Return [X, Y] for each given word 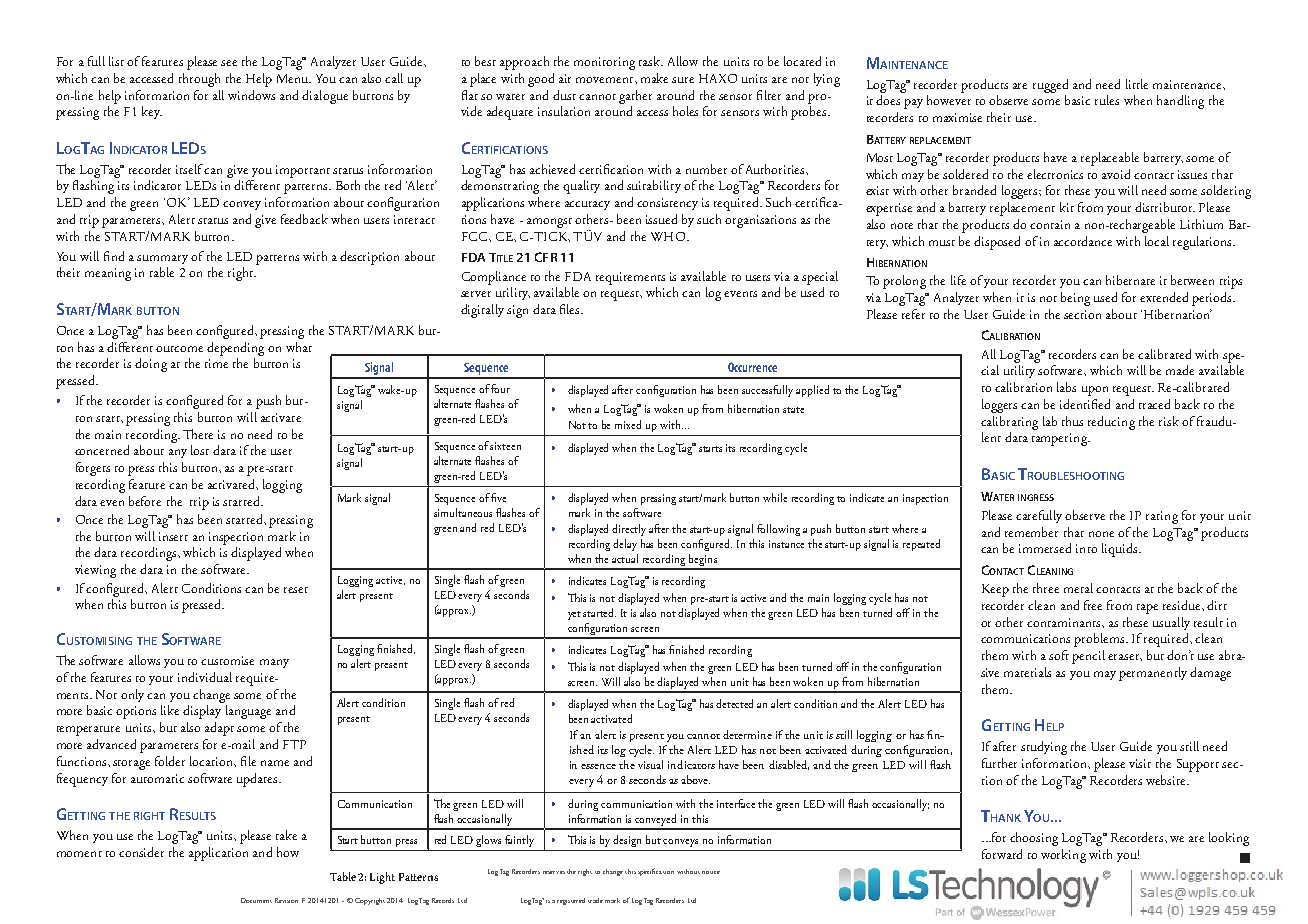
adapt [219, 729]
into [1086, 548]
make [654, 78]
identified [1085, 404]
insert [173, 536]
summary [162, 259]
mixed [628, 424]
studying [1044, 748]
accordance [1083, 241]
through [199, 80]
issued [661, 219]
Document [256, 900]
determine [747, 734]
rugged [1050, 86]
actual [625, 558]
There [198, 434]
